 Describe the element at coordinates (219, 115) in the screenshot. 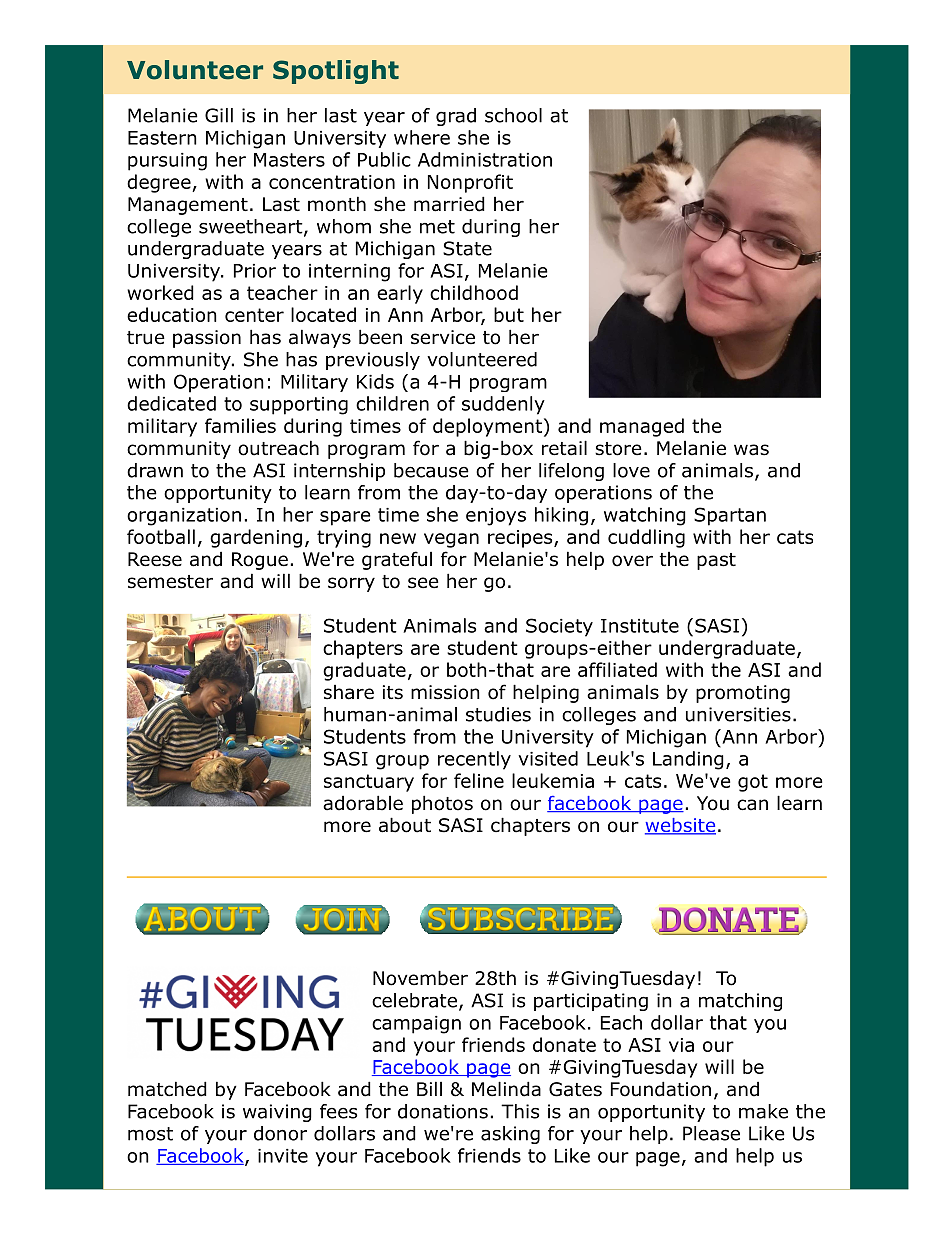

I see `Gill` at that location.
